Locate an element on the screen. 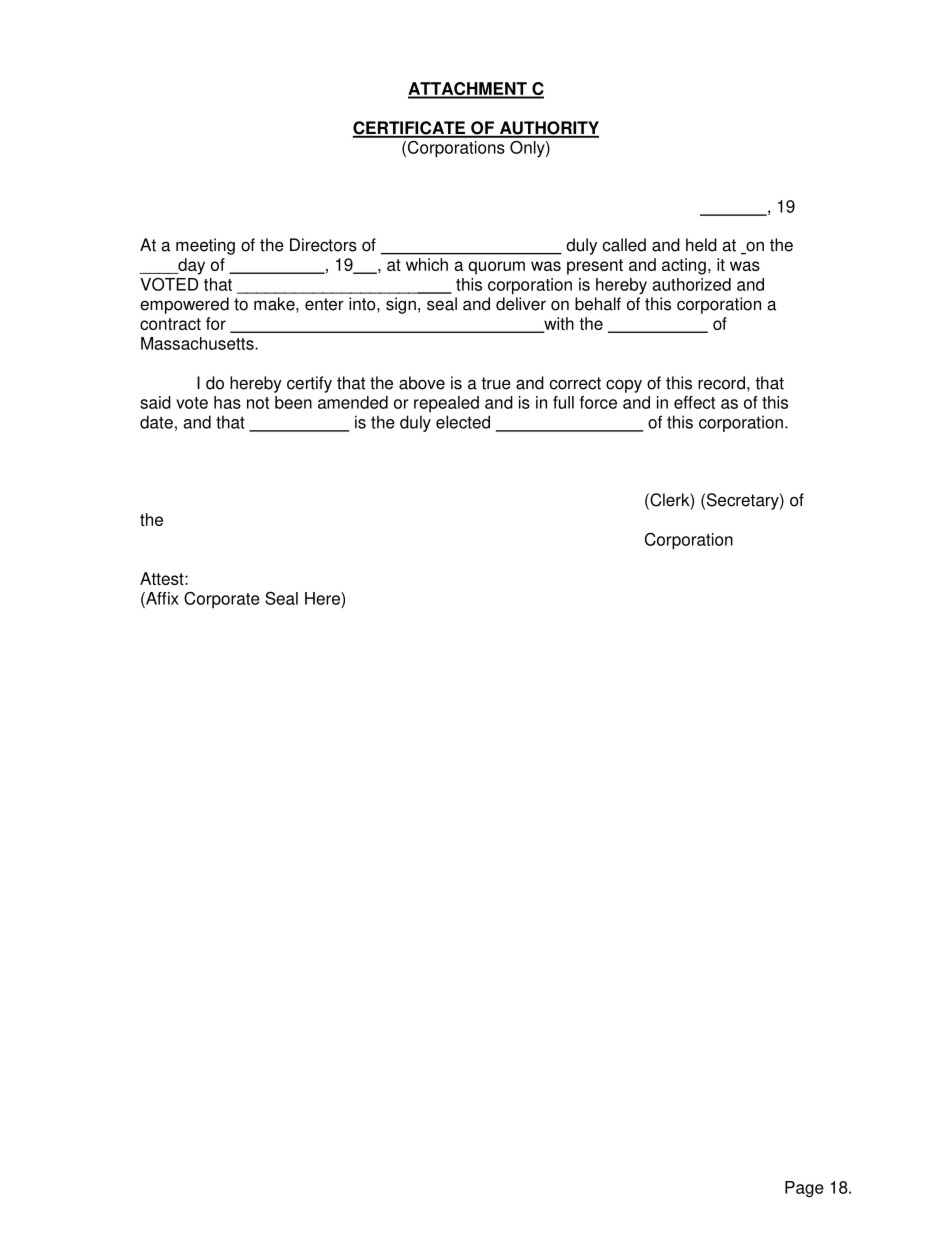 This screenshot has height=1233, width=952. Page is located at coordinates (804, 1189).
